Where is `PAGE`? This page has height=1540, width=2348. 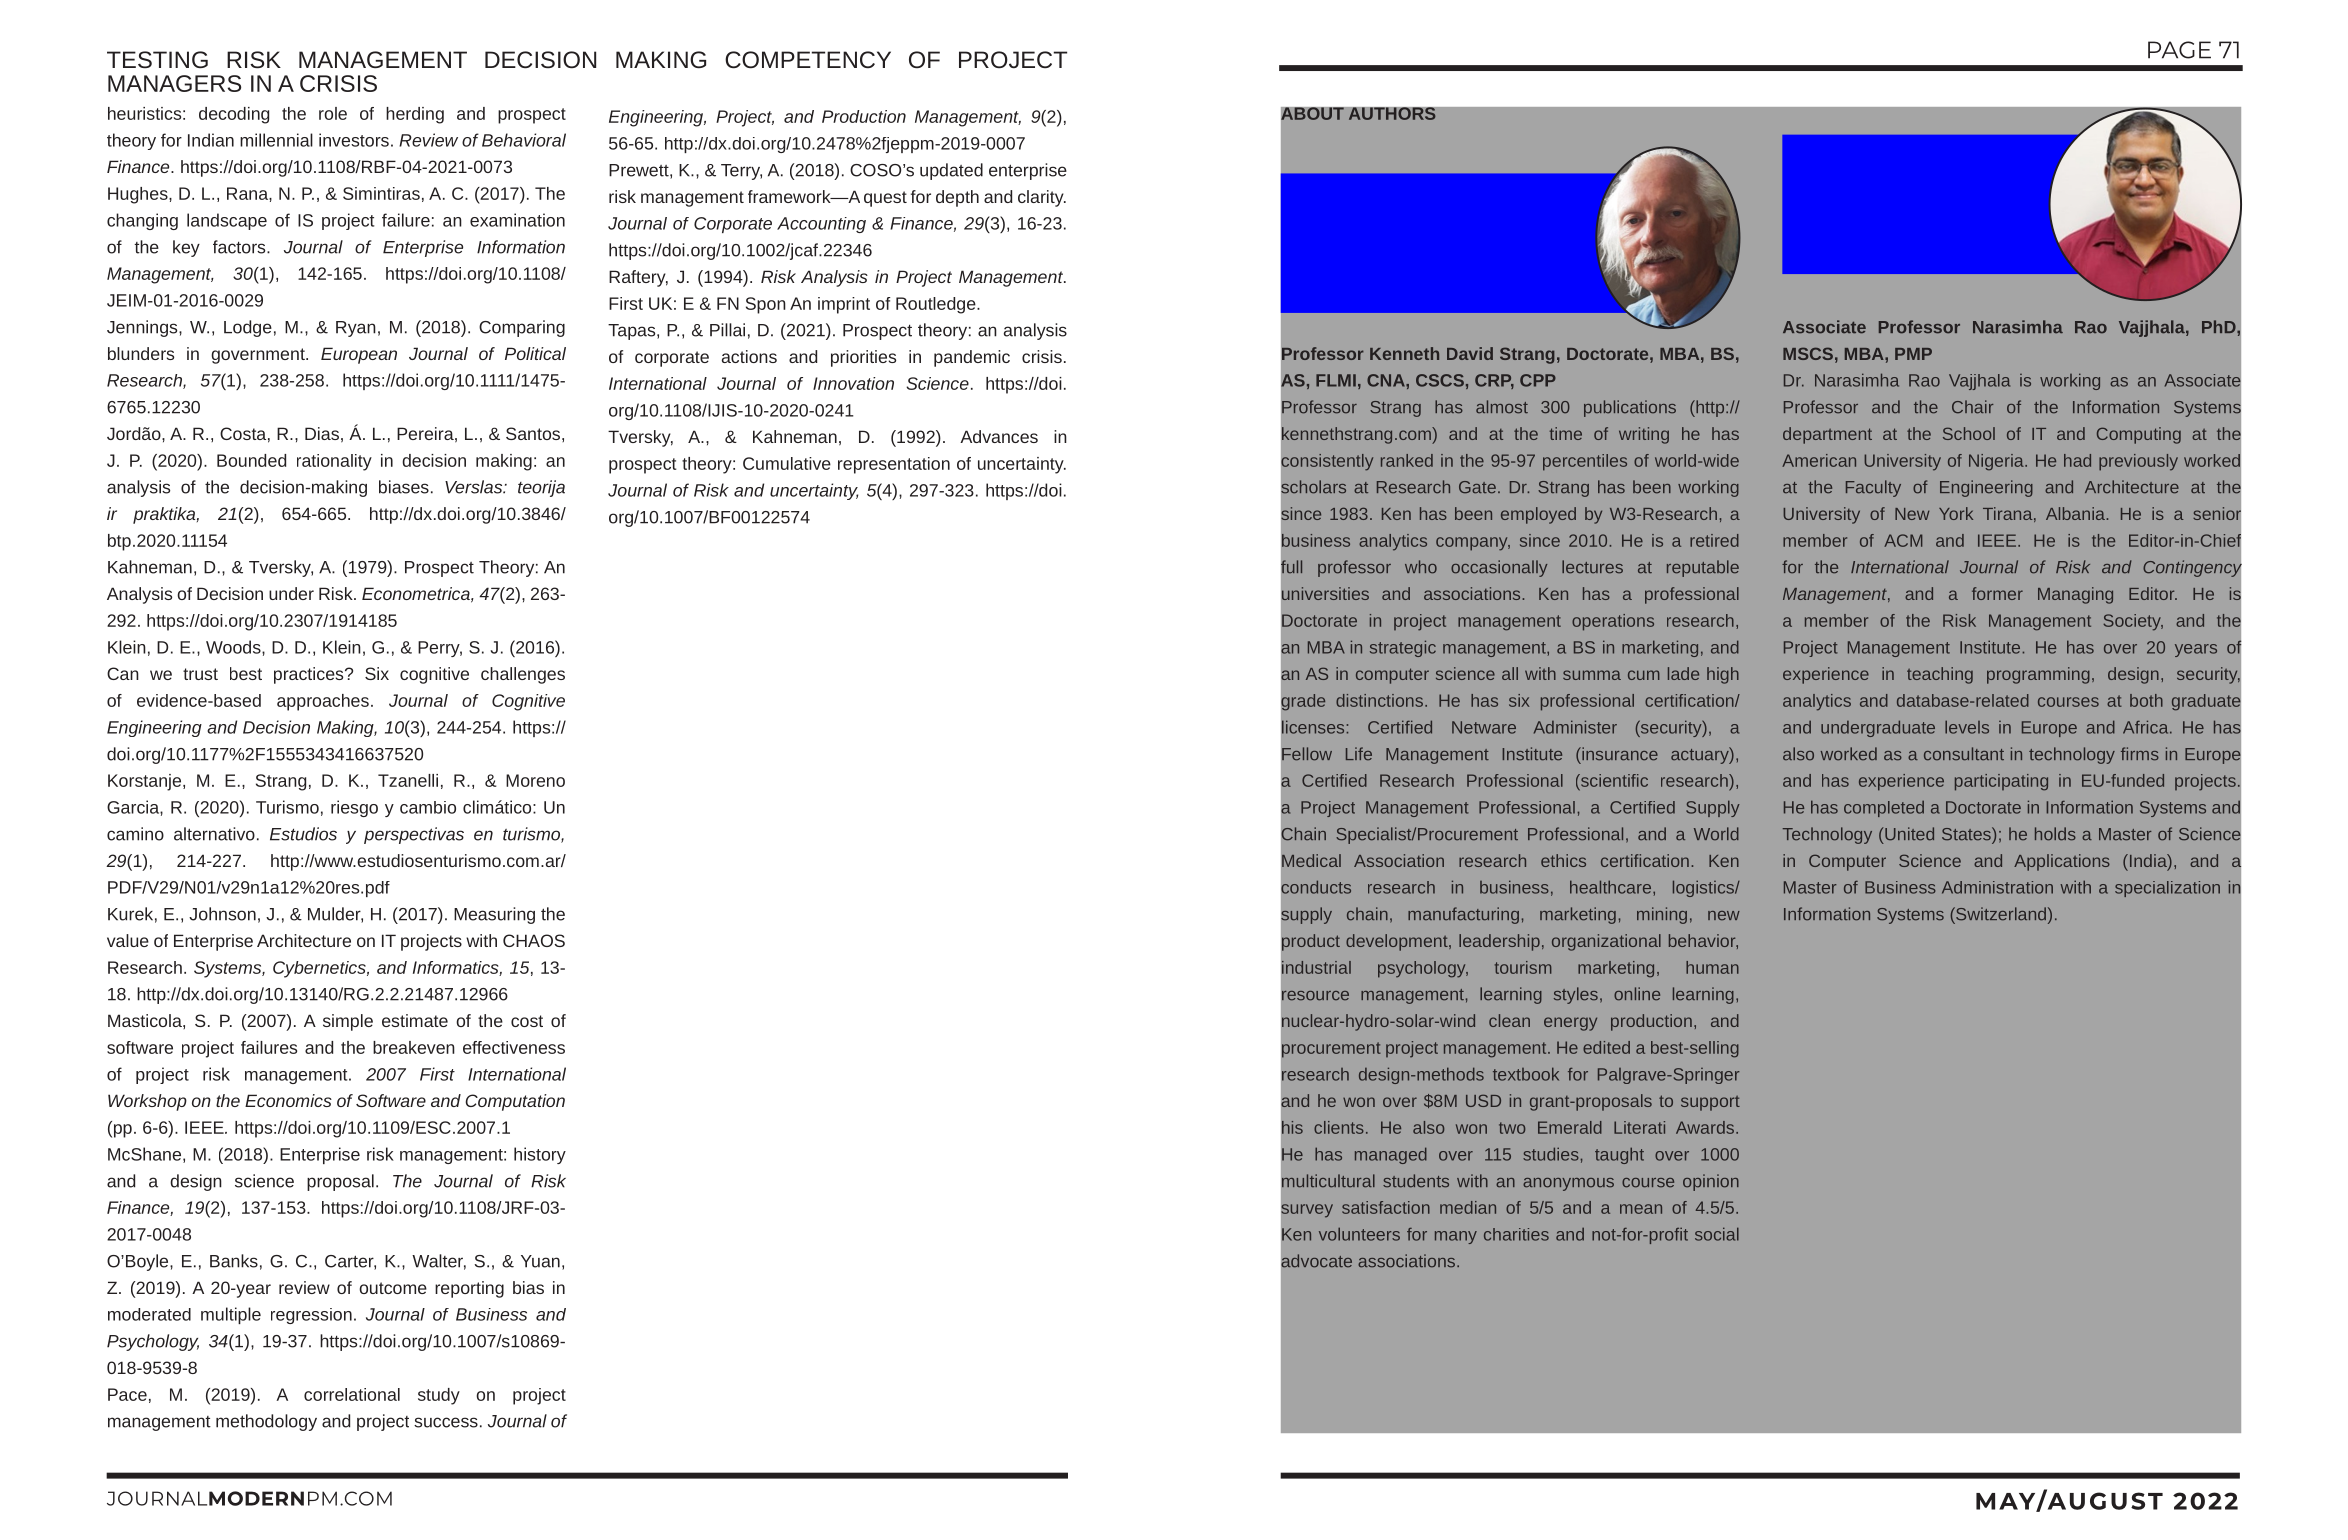
PAGE is located at coordinates (2179, 50).
